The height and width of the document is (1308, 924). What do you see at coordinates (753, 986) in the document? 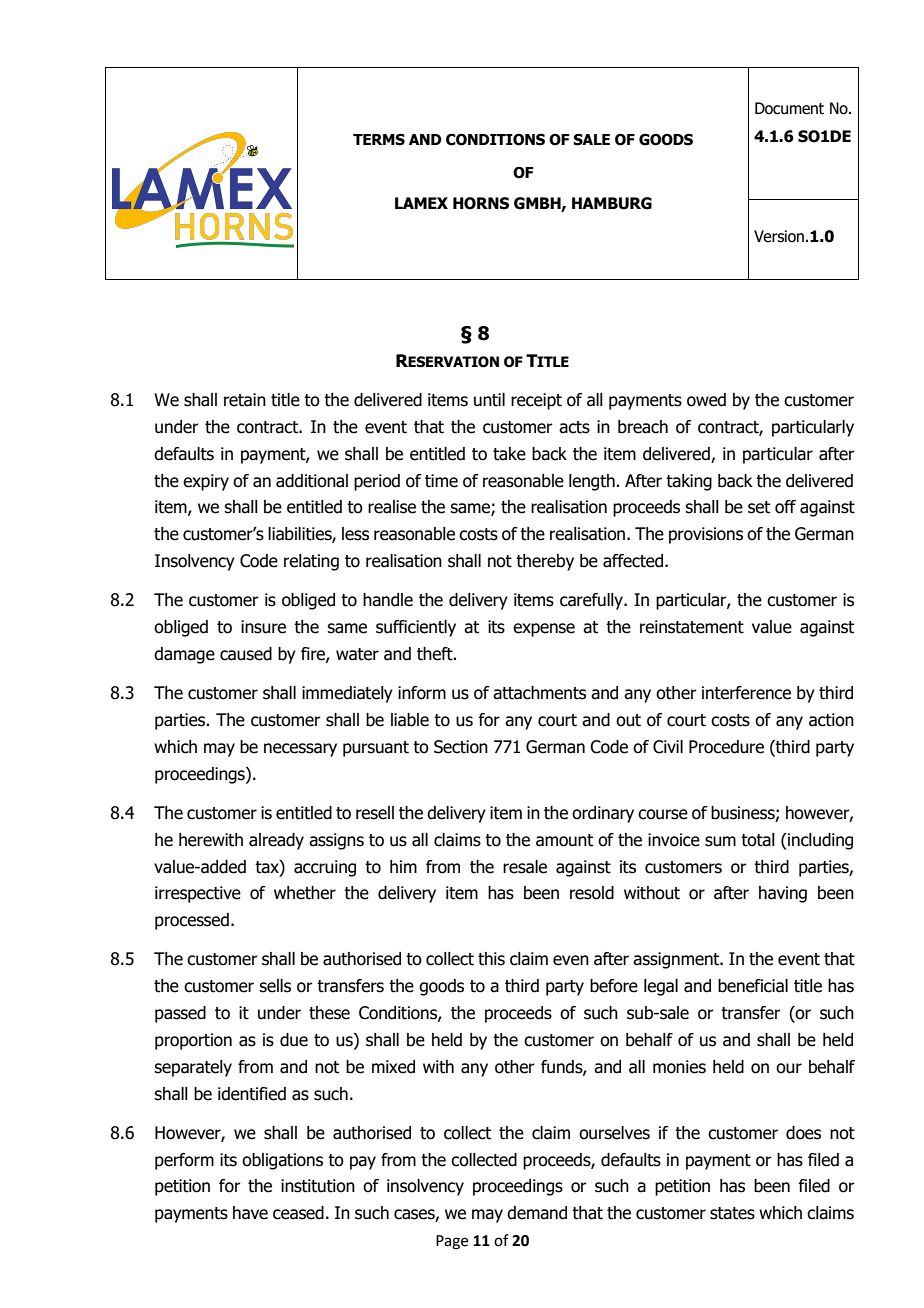
I see `beneficial` at bounding box center [753, 986].
